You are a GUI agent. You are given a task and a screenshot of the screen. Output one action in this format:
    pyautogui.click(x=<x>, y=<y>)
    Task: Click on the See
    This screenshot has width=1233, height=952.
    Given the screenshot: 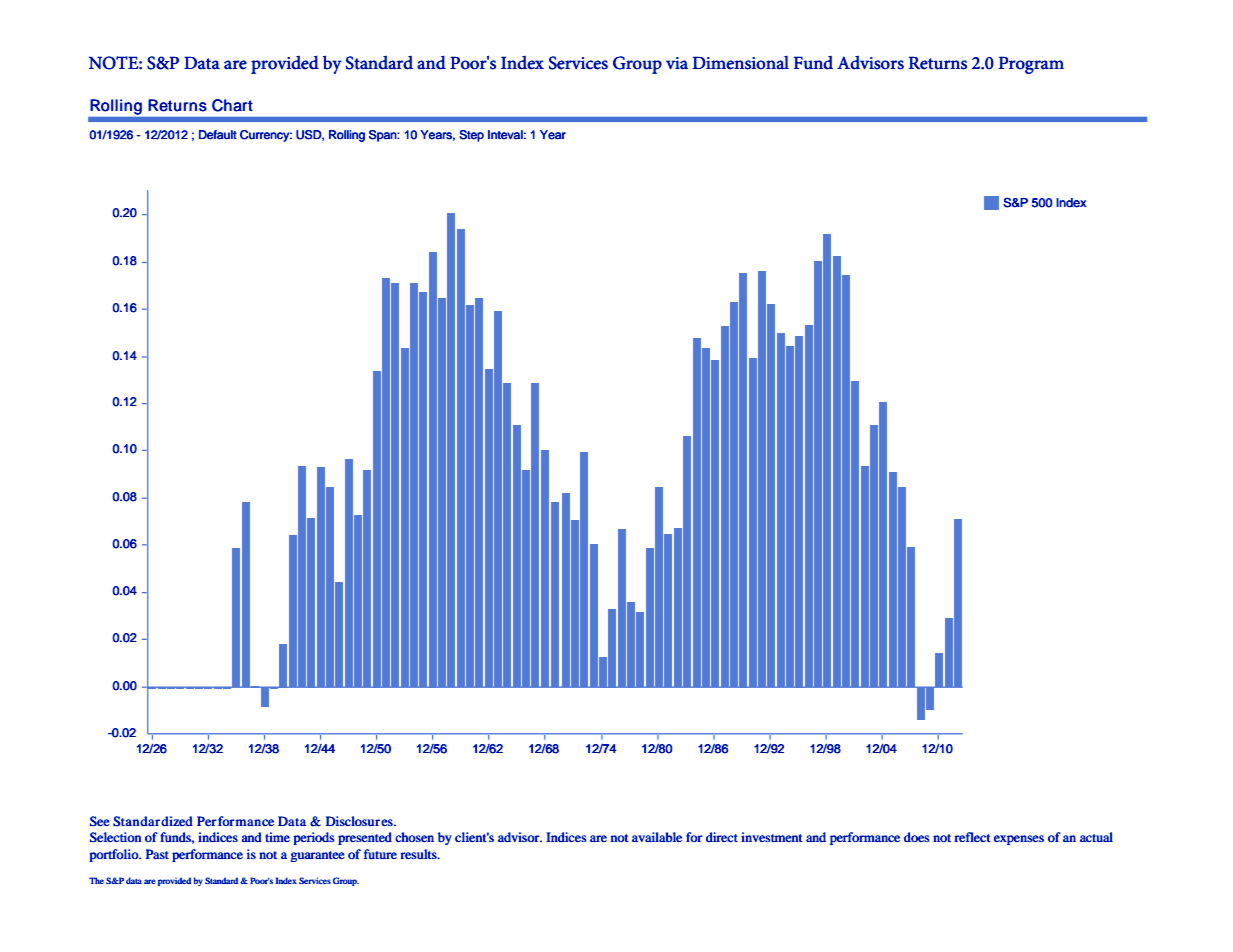 What is the action you would take?
    pyautogui.click(x=100, y=821)
